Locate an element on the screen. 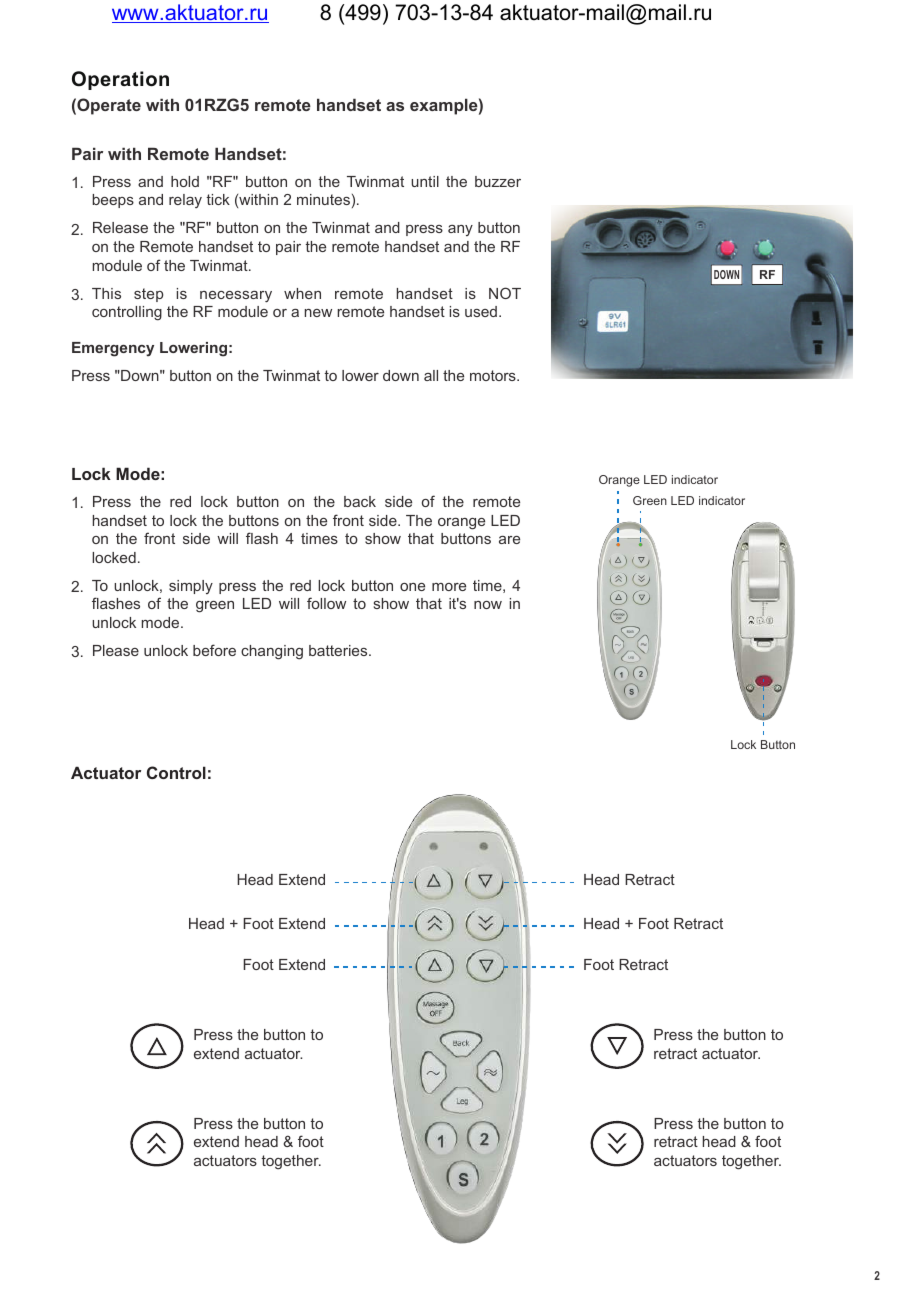 The image size is (924, 1308). Emergency is located at coordinates (113, 349).
